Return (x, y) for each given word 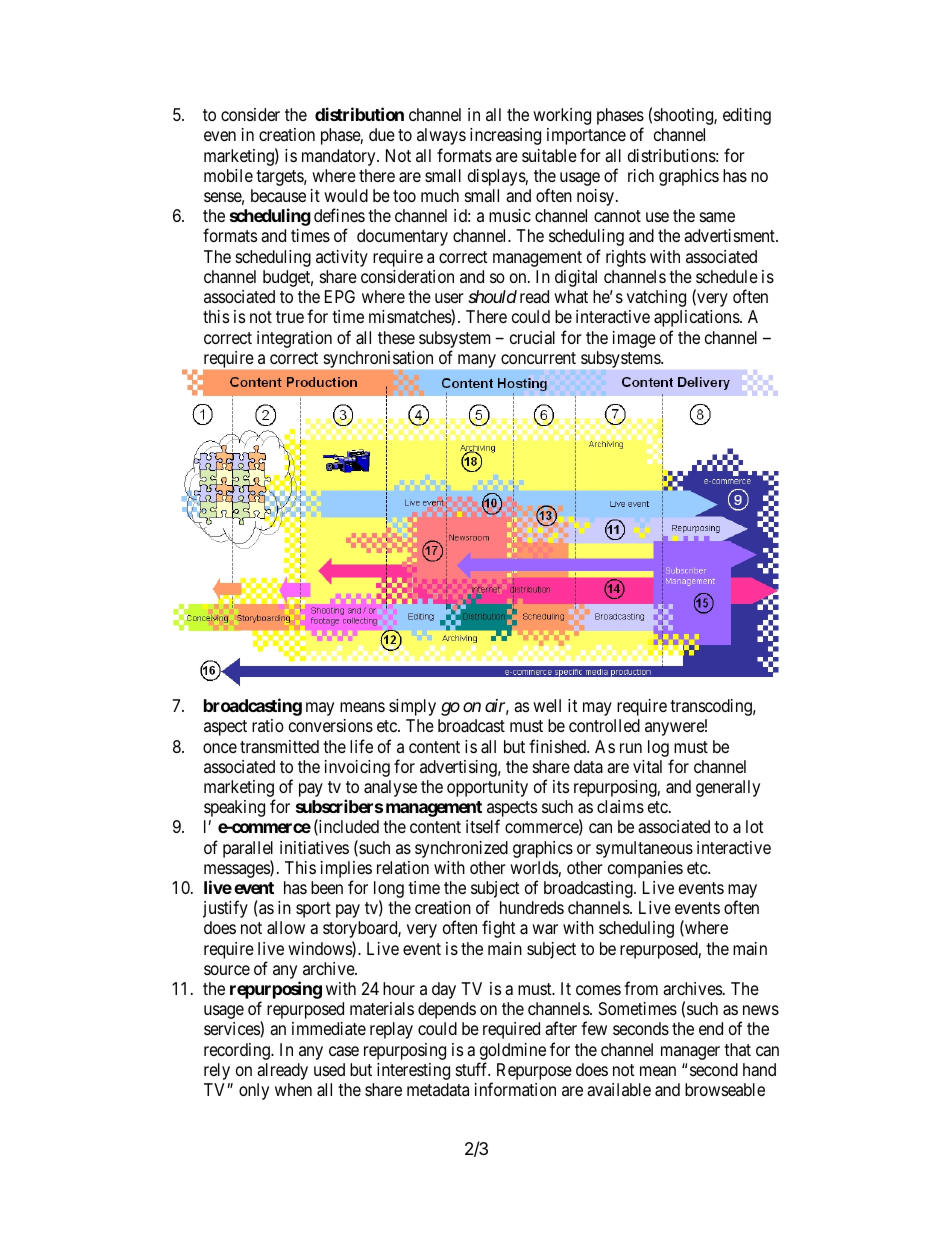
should (492, 296)
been (327, 887)
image (634, 339)
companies (645, 869)
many (477, 361)
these (396, 337)
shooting (684, 116)
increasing (505, 136)
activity (342, 258)
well (547, 705)
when (293, 1089)
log (658, 748)
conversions (331, 725)
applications (697, 318)
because (278, 195)
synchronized (461, 849)
